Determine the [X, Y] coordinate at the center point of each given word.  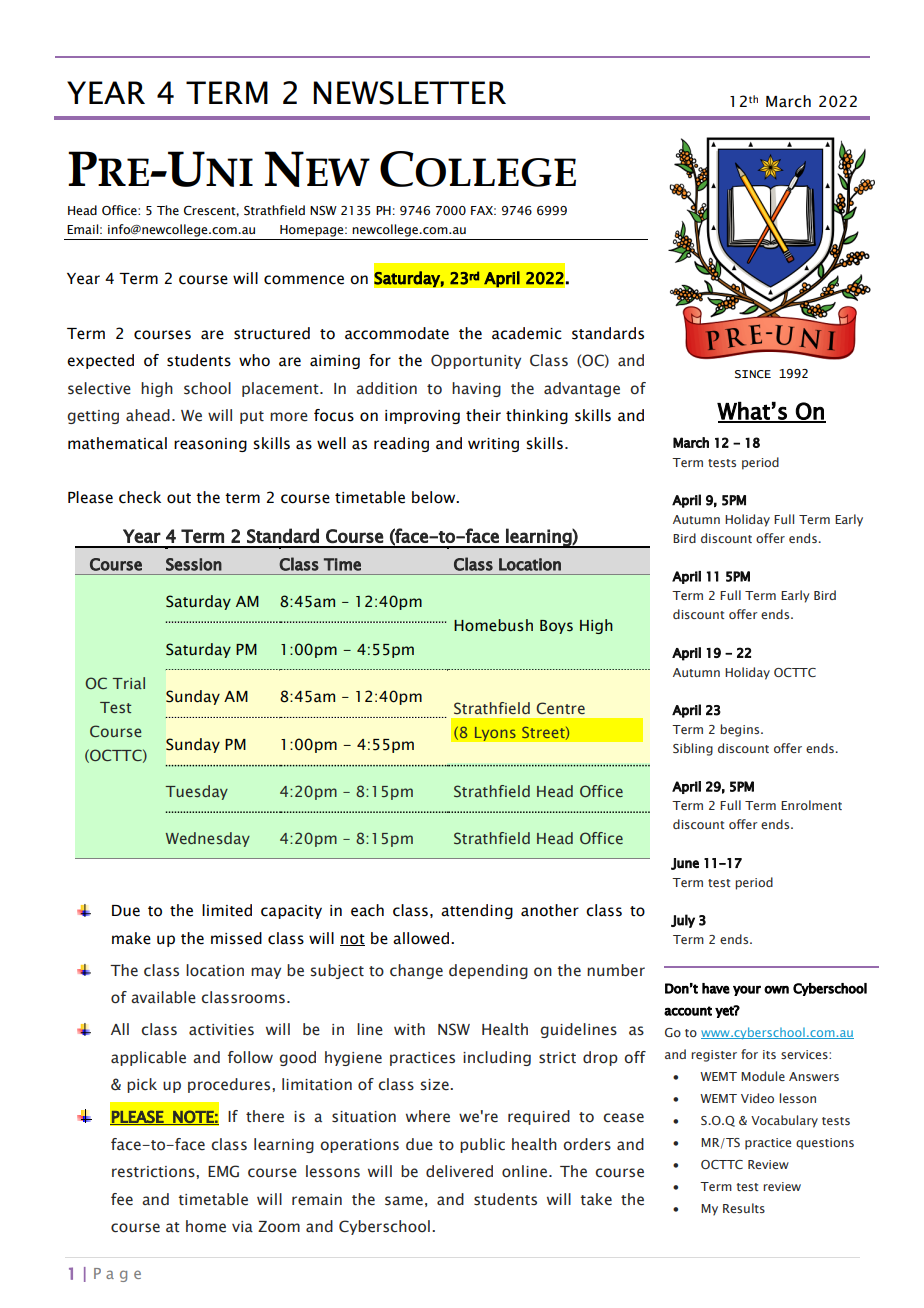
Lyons [495, 733]
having [476, 389]
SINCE [753, 374]
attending [477, 911]
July [683, 921]
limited [227, 910]
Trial [128, 683]
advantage [582, 389]
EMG [223, 1171]
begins [741, 730]
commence [304, 280]
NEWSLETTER [409, 93]
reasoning [210, 445]
